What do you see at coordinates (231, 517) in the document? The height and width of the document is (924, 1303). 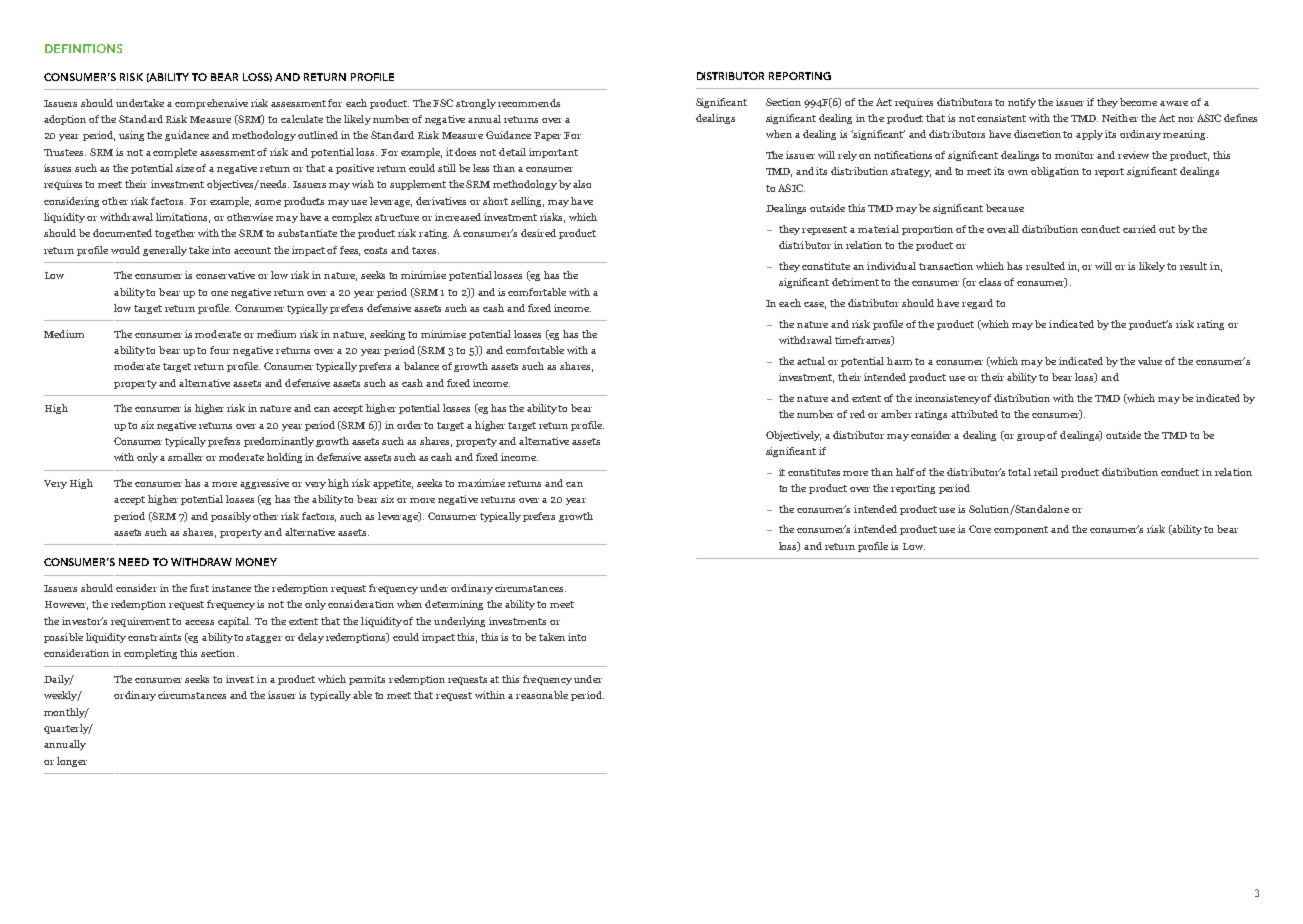 I see `possibly` at bounding box center [231, 517].
